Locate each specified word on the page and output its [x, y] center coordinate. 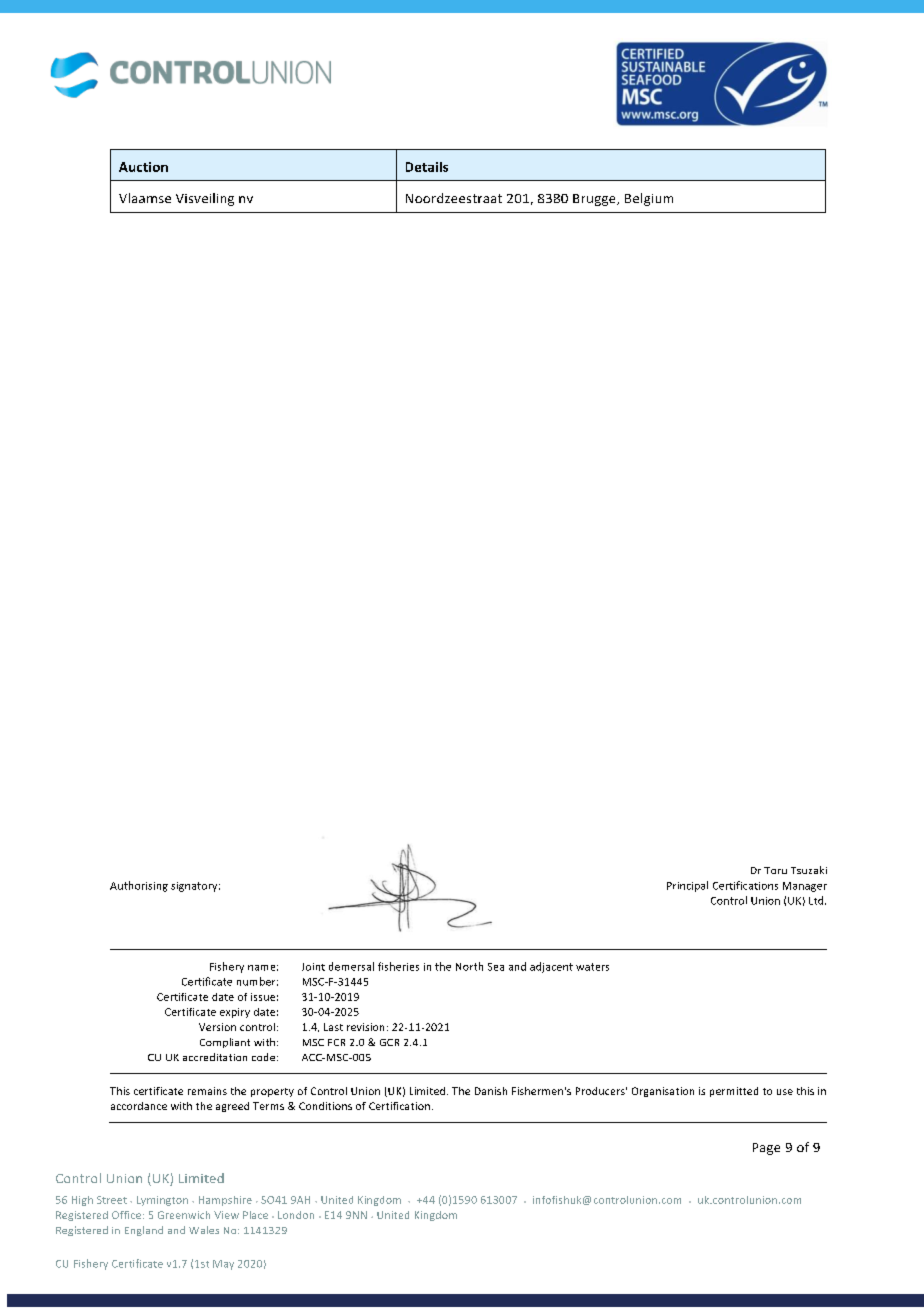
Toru [775, 870]
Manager [805, 887]
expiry [235, 1013]
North [469, 966]
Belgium [649, 199]
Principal [687, 886]
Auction [143, 167]
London [296, 1215]
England [144, 1231]
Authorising [139, 886]
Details [427, 167]
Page [766, 1149]
